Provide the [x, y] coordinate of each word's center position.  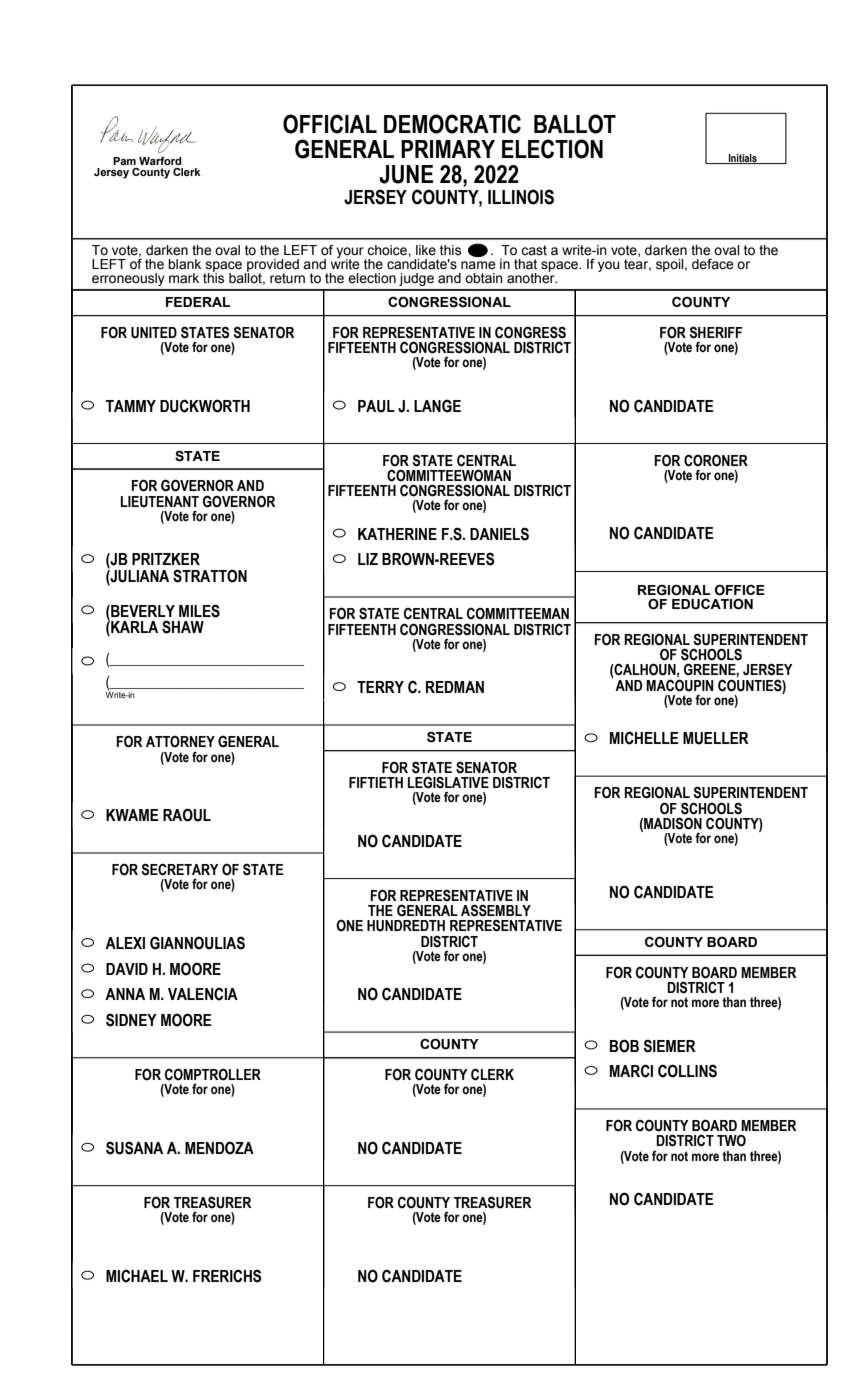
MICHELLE [644, 738]
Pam [124, 161]
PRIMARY [448, 149]
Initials [743, 159]
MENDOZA [219, 1148]
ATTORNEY [180, 741]
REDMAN [455, 687]
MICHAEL [137, 1276]
